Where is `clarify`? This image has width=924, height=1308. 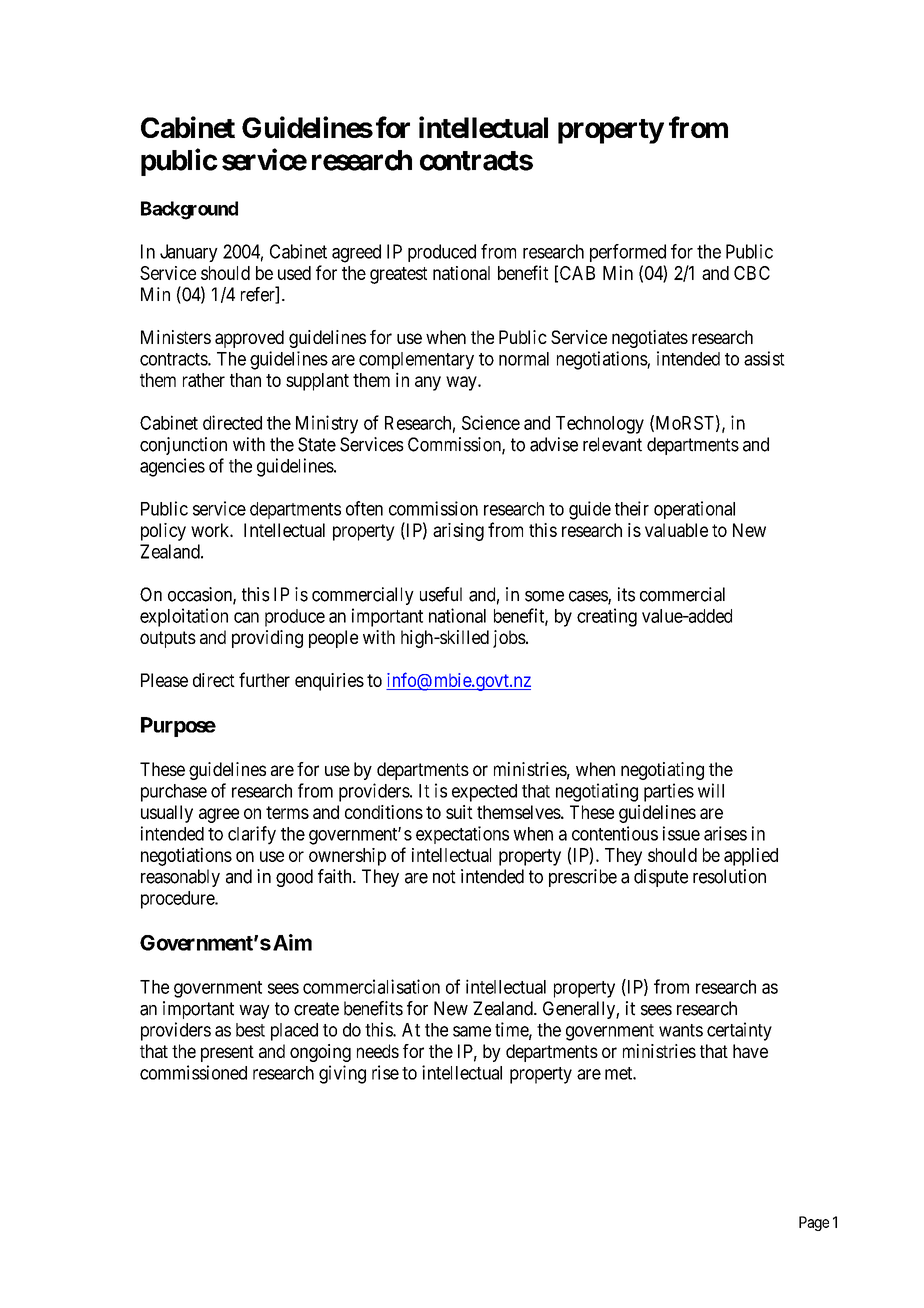 clarify is located at coordinates (252, 835).
